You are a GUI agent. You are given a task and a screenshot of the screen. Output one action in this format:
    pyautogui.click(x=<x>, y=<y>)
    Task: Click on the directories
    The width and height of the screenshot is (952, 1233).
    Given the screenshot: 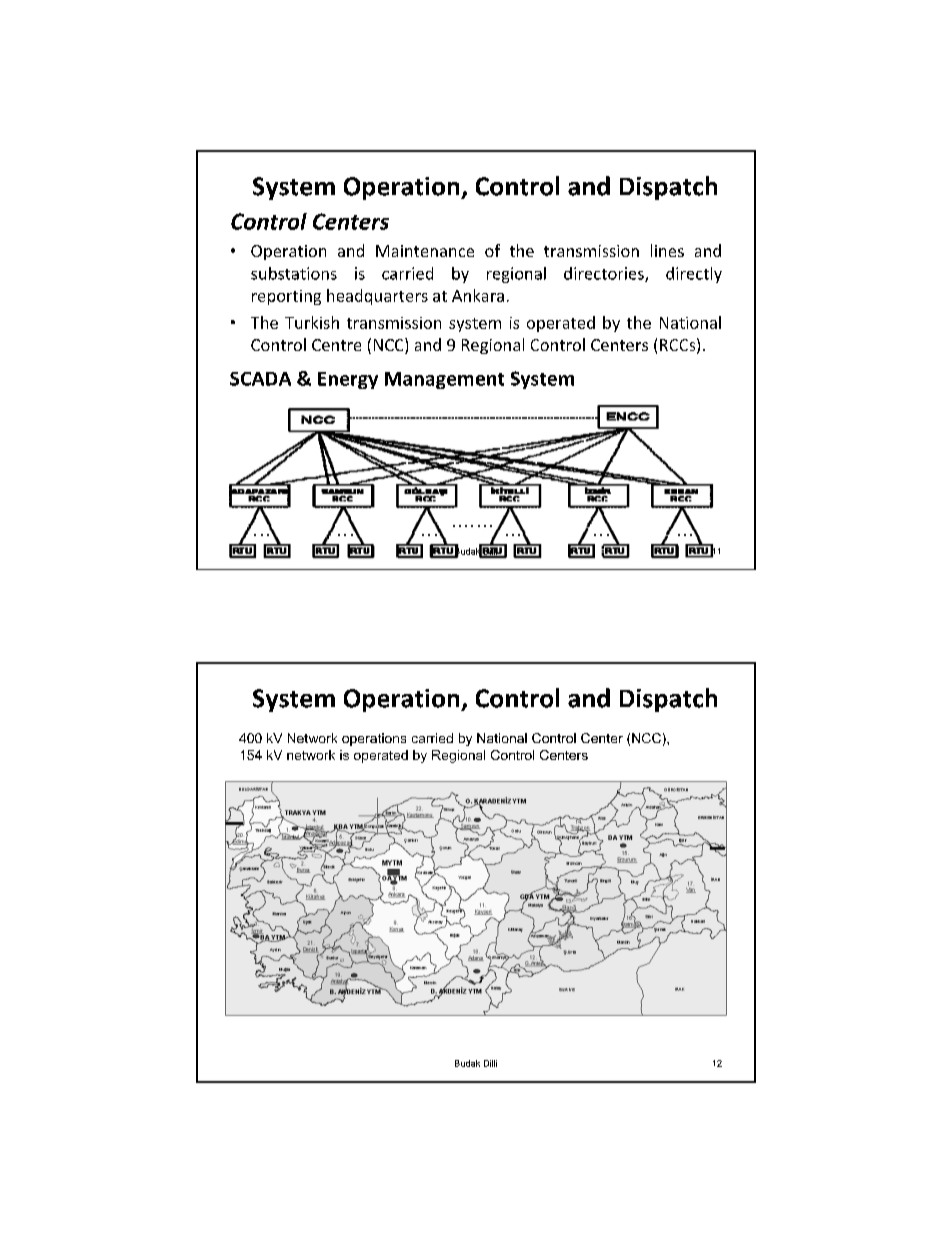 What is the action you would take?
    pyautogui.click(x=605, y=274)
